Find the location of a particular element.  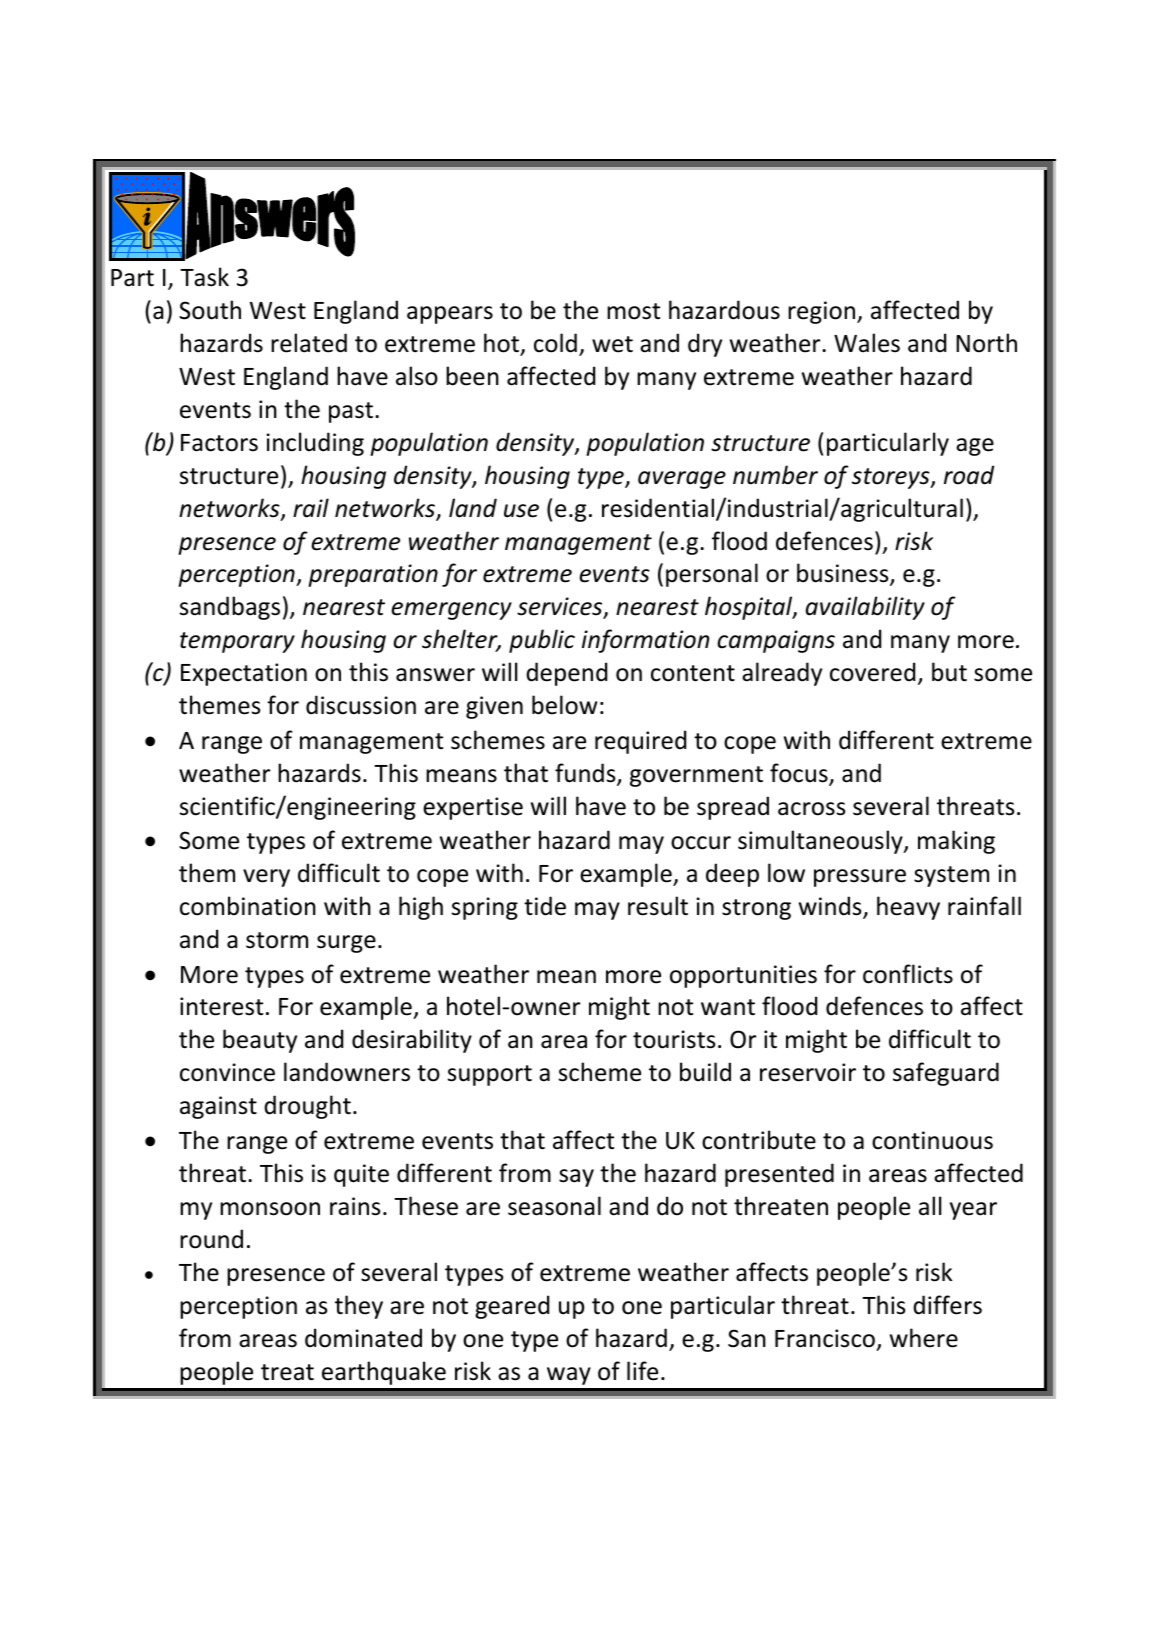

making is located at coordinates (956, 842).
